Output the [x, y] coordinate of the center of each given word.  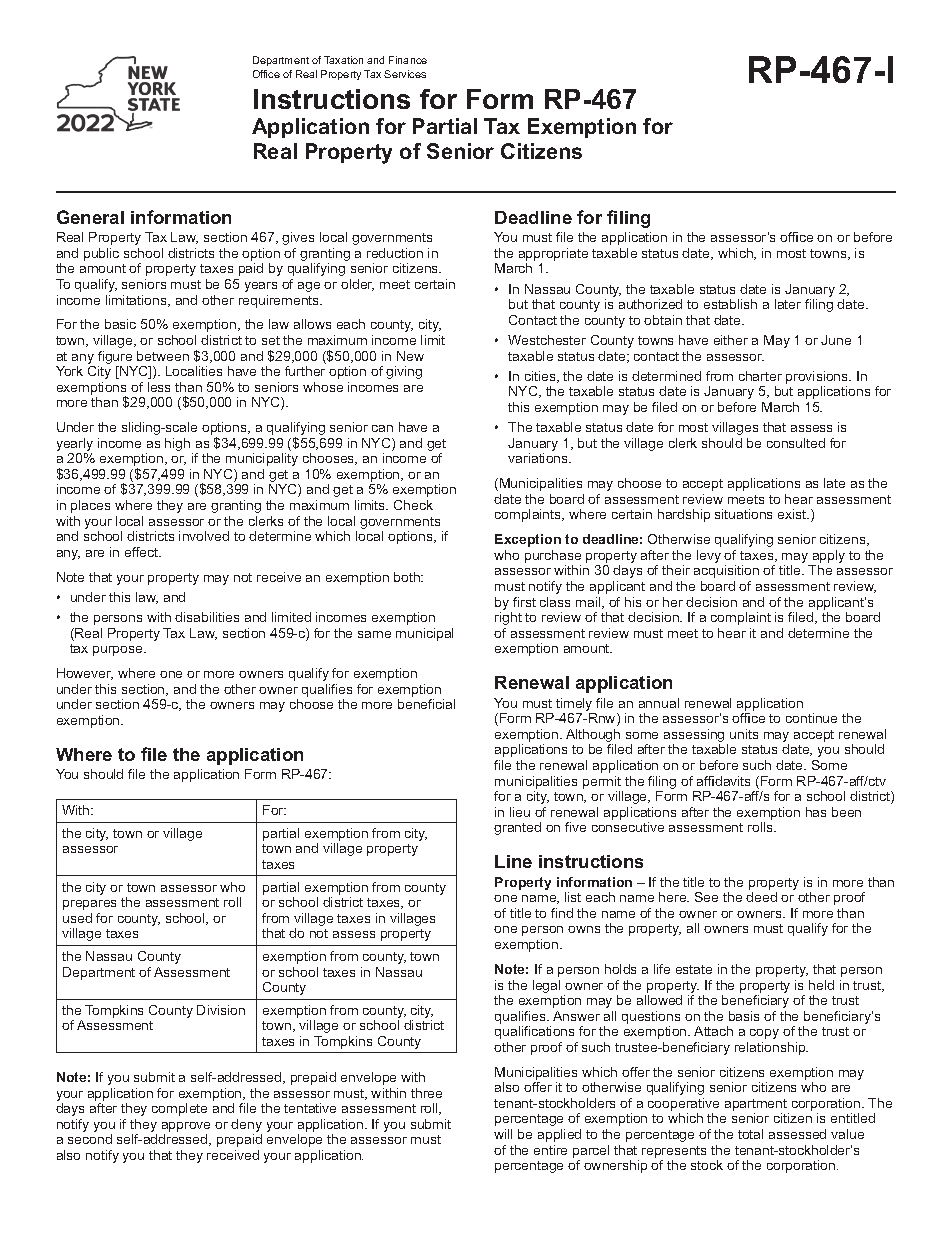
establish [730, 304]
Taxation [343, 60]
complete [179, 1109]
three [426, 1093]
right [508, 618]
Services [405, 74]
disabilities [207, 617]
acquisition [726, 571]
